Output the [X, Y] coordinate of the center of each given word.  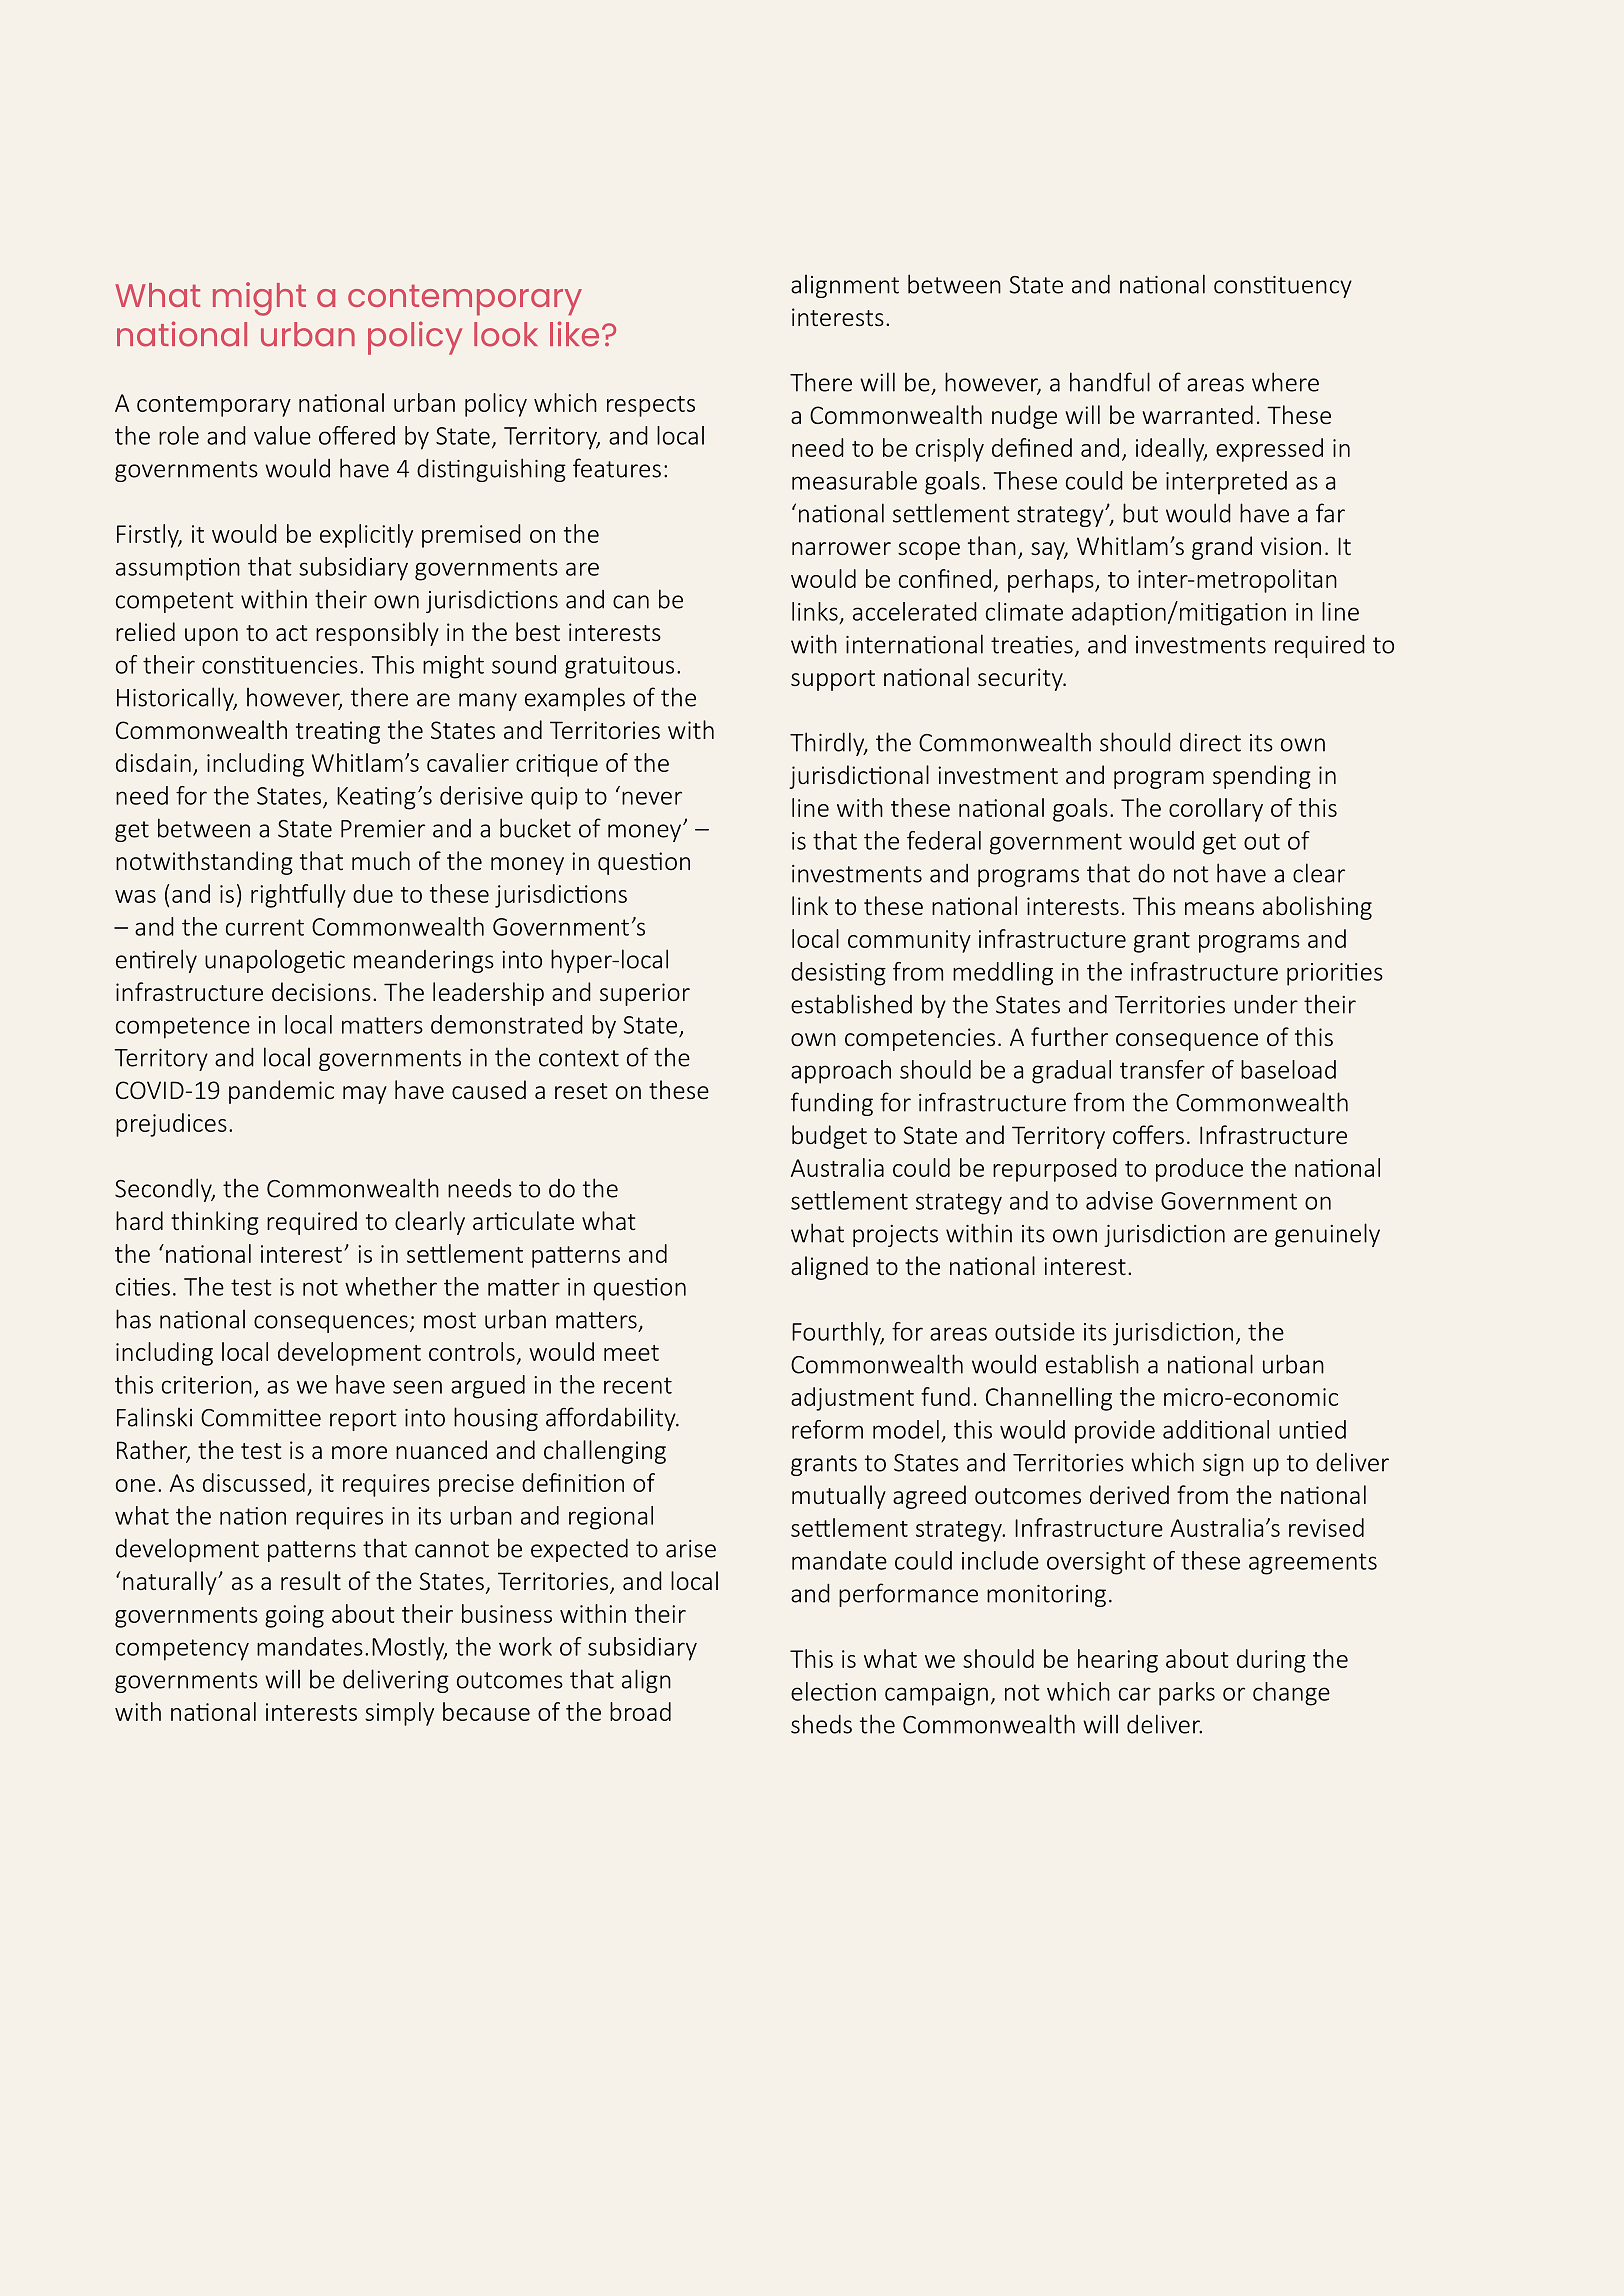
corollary [1216, 810]
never [652, 798]
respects [651, 406]
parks [1187, 1694]
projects [895, 1236]
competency [182, 1650]
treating [338, 732]
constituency [1283, 287]
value [282, 435]
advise [1119, 1200]
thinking [215, 1223]
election [833, 1691]
